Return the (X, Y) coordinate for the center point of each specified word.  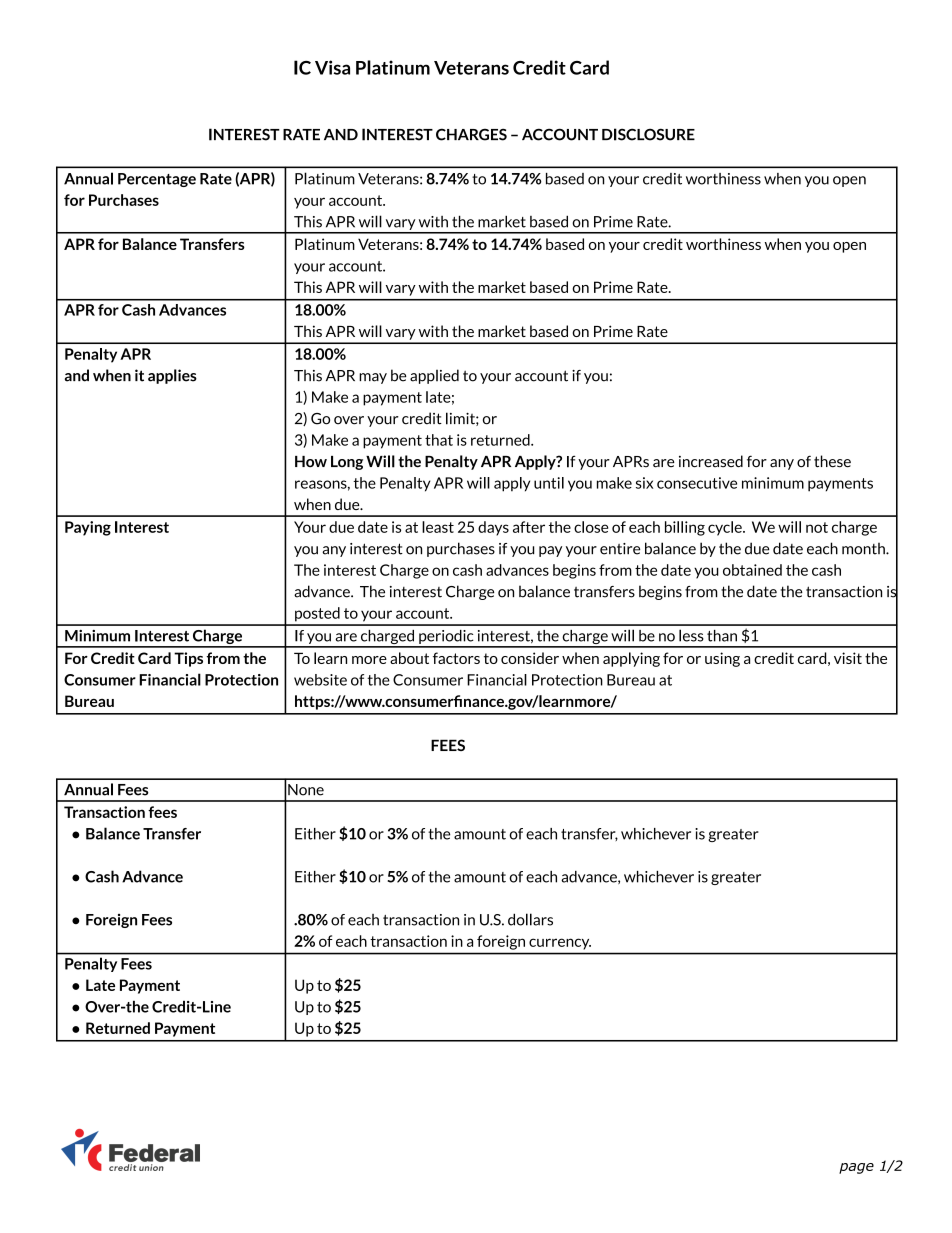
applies (172, 376)
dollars (530, 919)
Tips (188, 659)
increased (711, 461)
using (722, 659)
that (439, 440)
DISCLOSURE (648, 134)
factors (456, 658)
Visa (332, 67)
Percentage (157, 180)
